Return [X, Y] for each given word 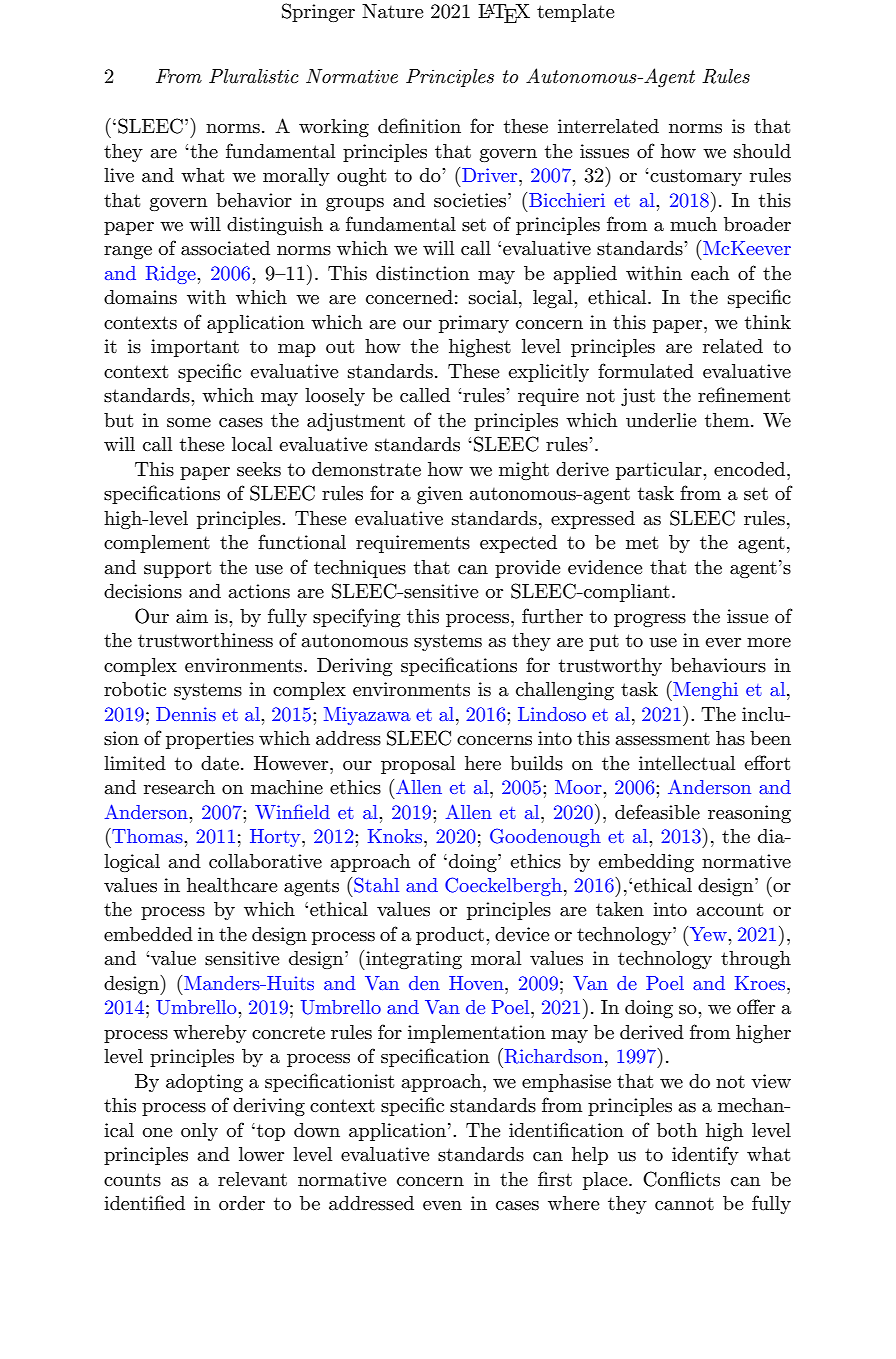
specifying [357, 617]
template [576, 13]
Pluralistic [254, 76]
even [442, 1205]
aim [192, 616]
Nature [393, 11]
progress [650, 620]
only [199, 1132]
